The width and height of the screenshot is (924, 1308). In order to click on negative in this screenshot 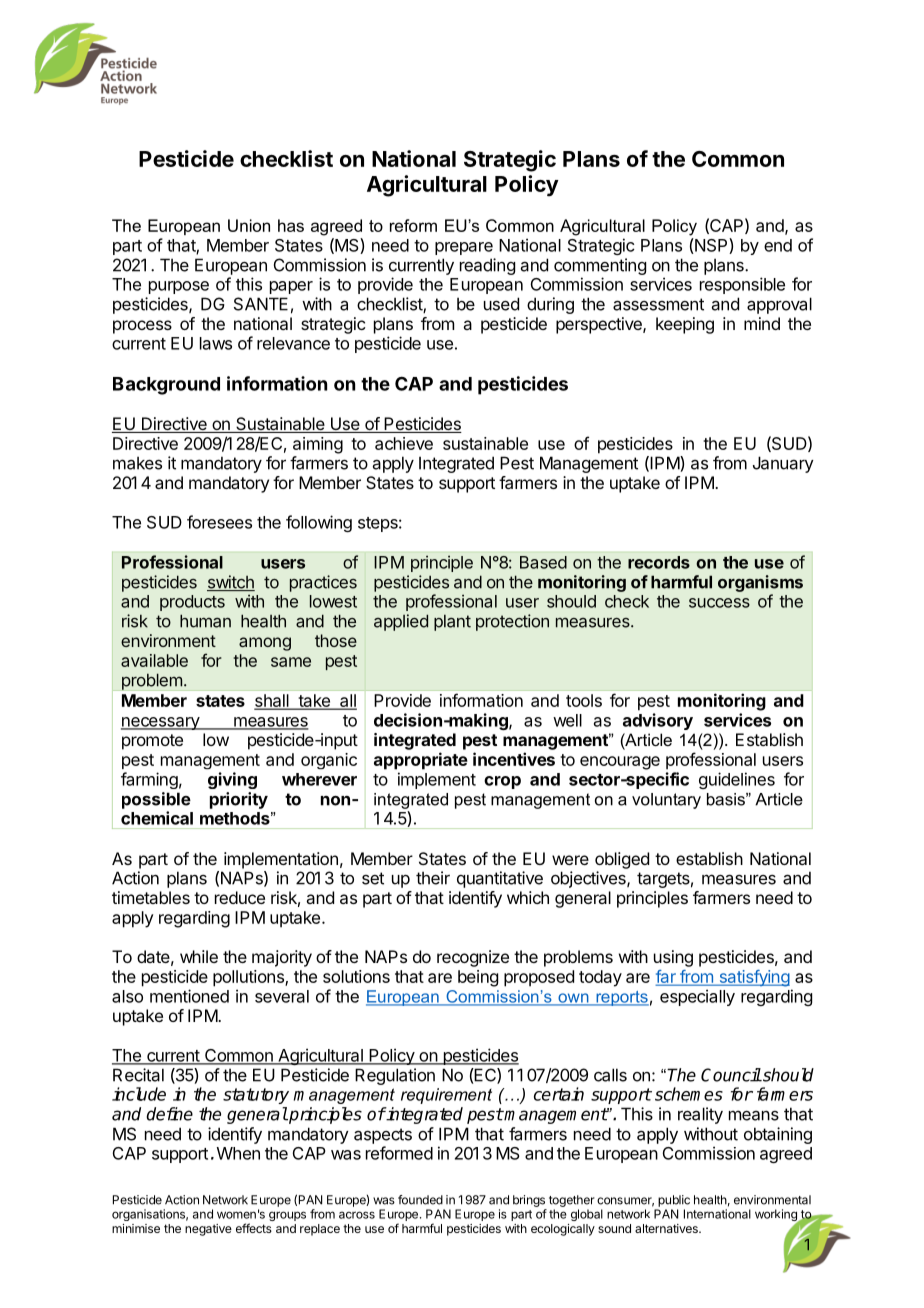, I will do `click(208, 1230)`.
